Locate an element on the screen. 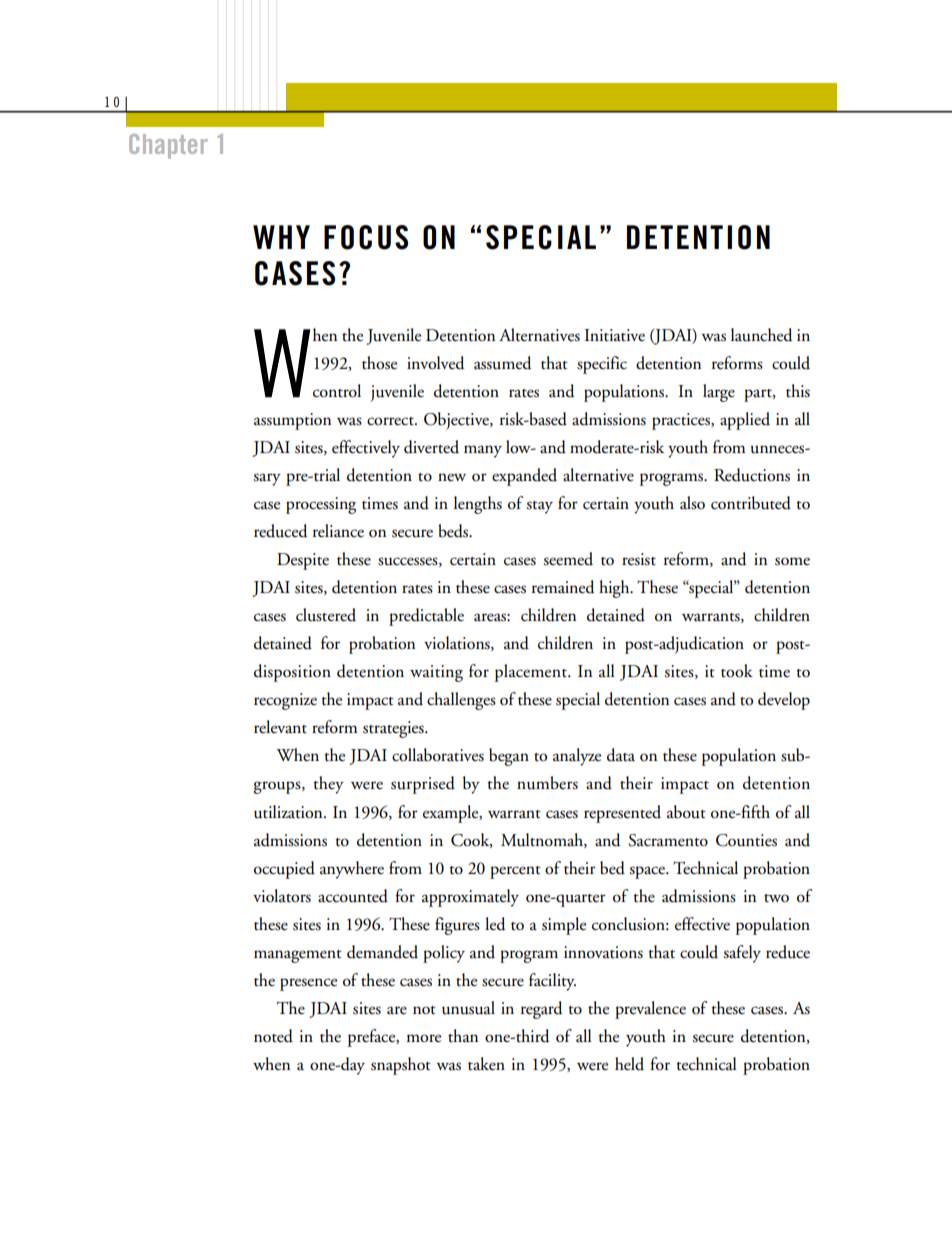 The width and height of the screenshot is (952, 1233). challenges is located at coordinates (461, 701).
